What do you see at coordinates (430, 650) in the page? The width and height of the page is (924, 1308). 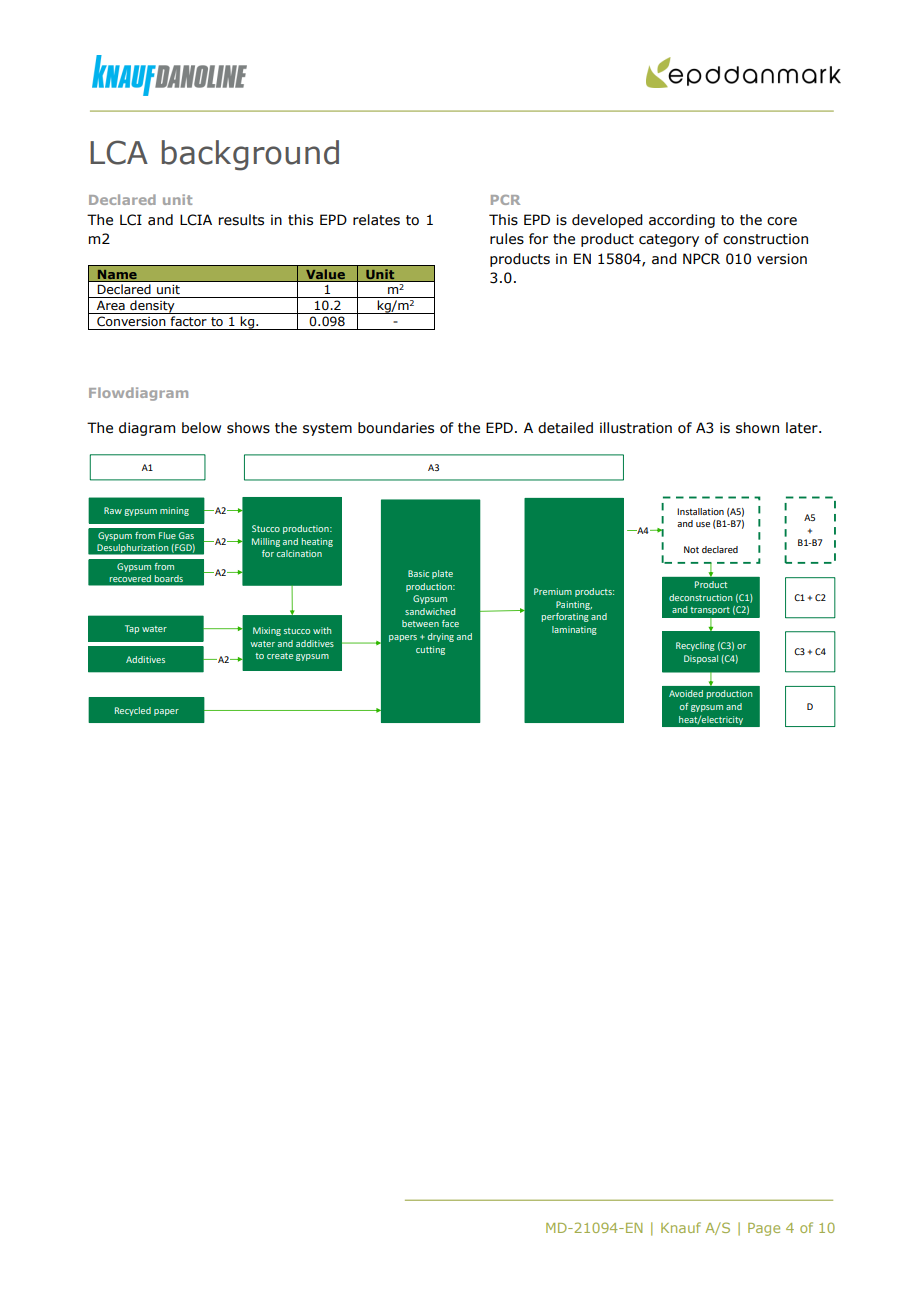 I see `cutting` at bounding box center [430, 650].
